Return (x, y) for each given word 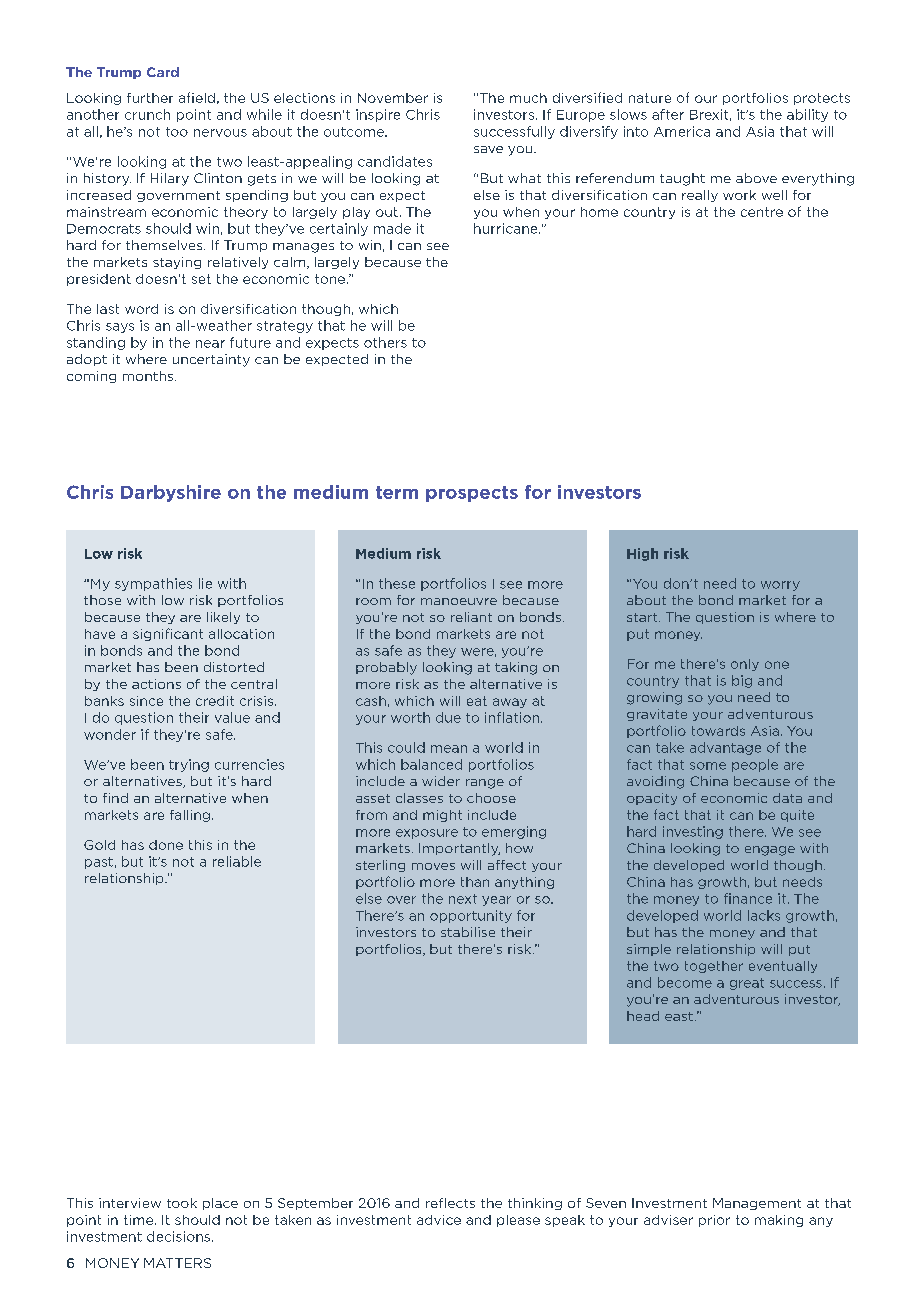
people (755, 765)
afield (197, 97)
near (210, 344)
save (488, 149)
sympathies (153, 584)
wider (441, 781)
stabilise (468, 932)
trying (189, 765)
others (385, 342)
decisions (178, 1236)
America (682, 131)
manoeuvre (459, 601)
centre (762, 212)
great (747, 984)
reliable (237, 861)
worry (780, 586)
